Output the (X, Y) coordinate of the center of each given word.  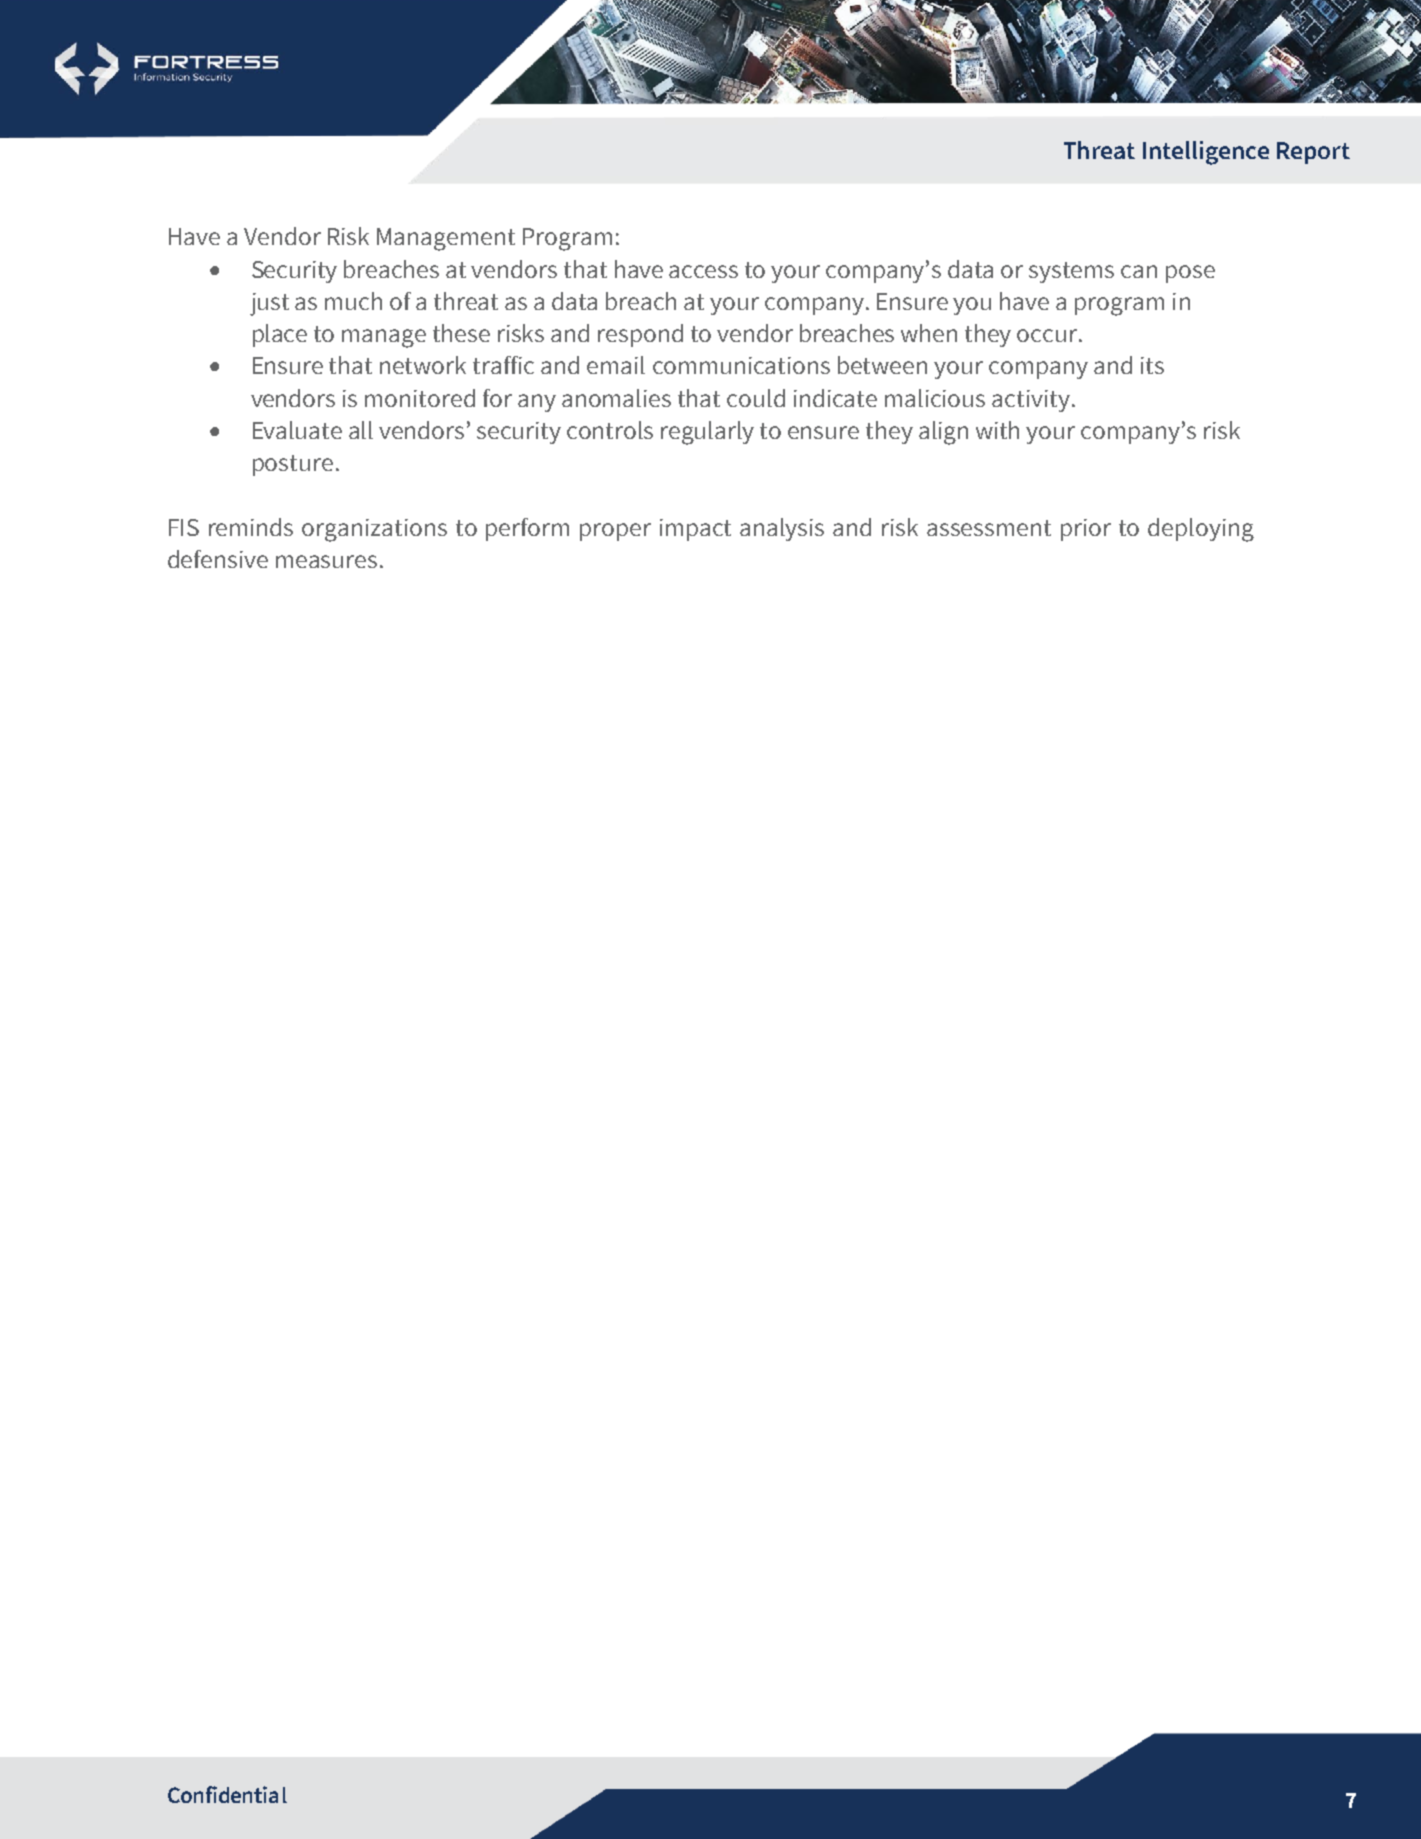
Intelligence (1206, 153)
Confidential (227, 1794)
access (703, 271)
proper (615, 532)
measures (326, 561)
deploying (1201, 530)
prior (1086, 530)
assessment (989, 528)
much (353, 301)
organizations (374, 530)
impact (695, 530)
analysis (782, 529)
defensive (218, 559)
